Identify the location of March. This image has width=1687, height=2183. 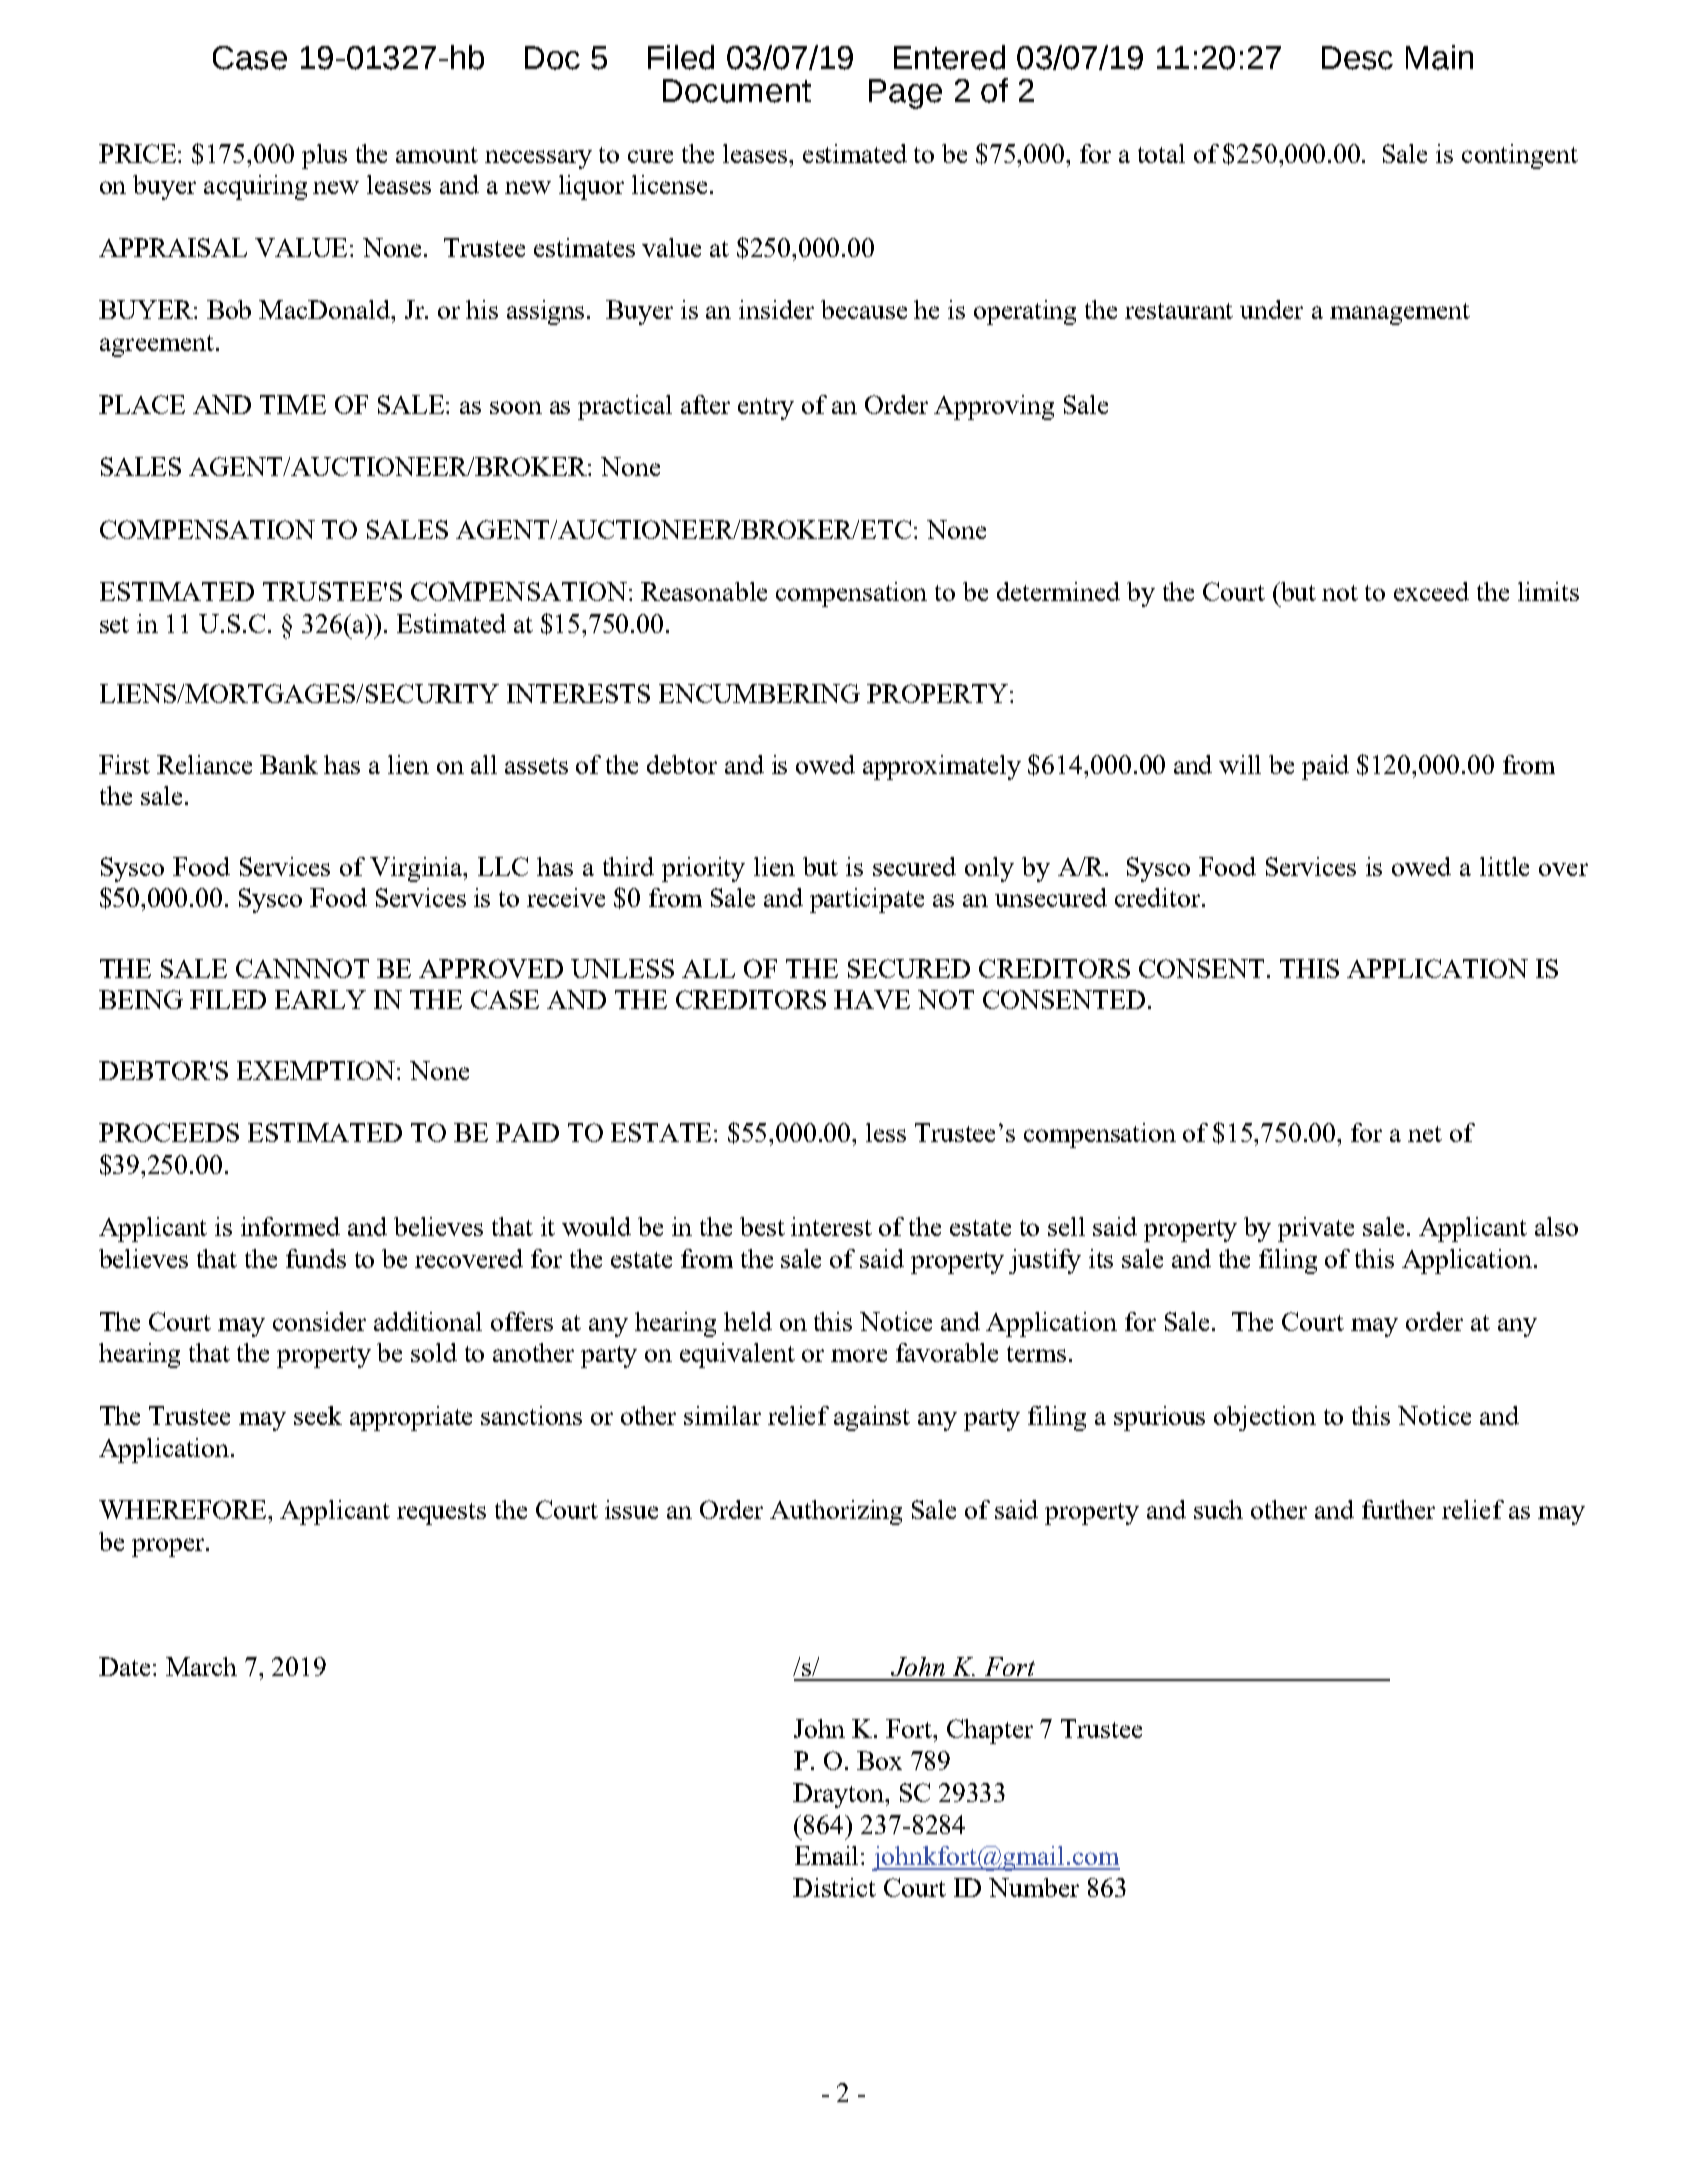
(201, 1666).
